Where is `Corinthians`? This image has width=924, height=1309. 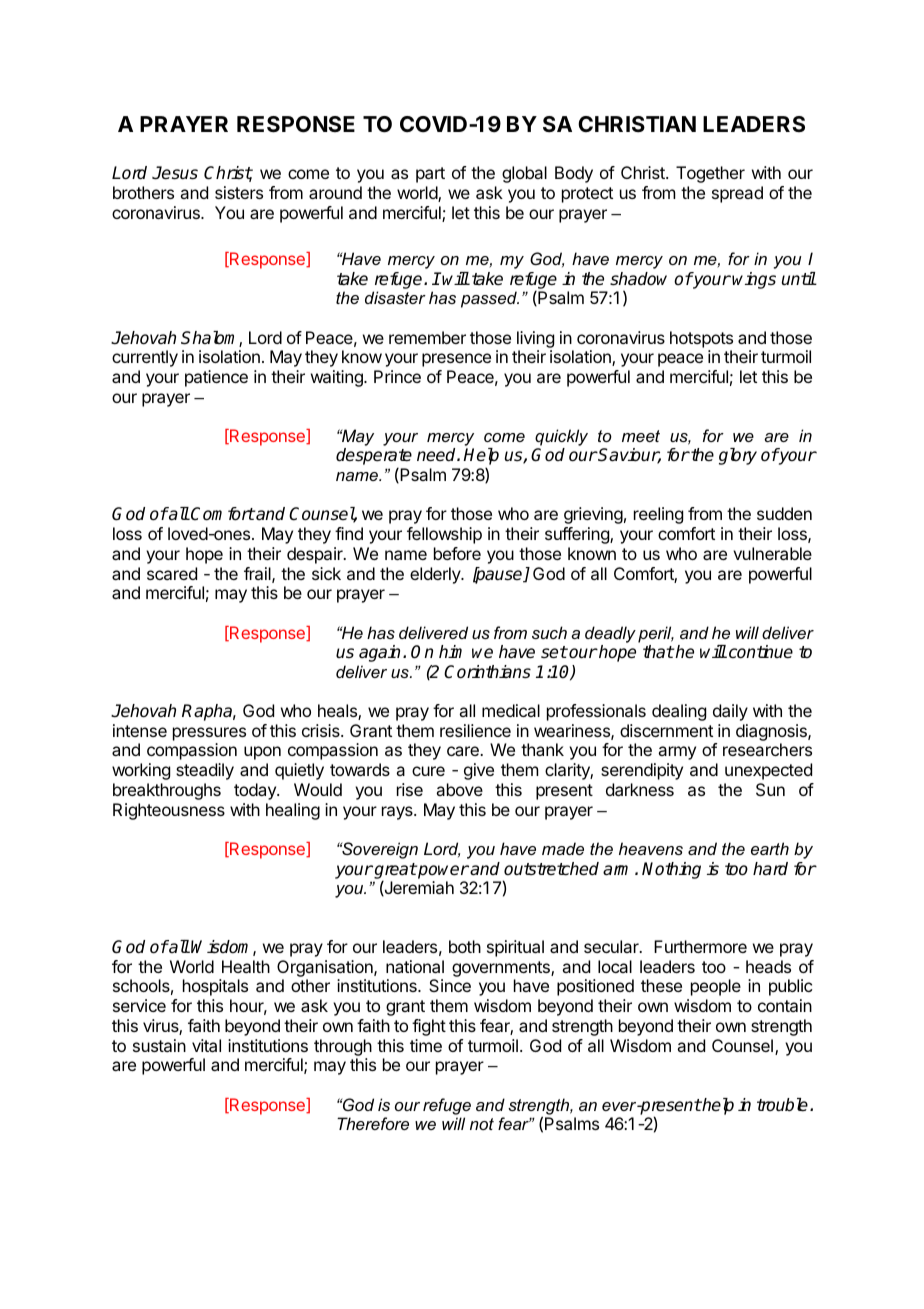 Corinthians is located at coordinates (487, 672).
